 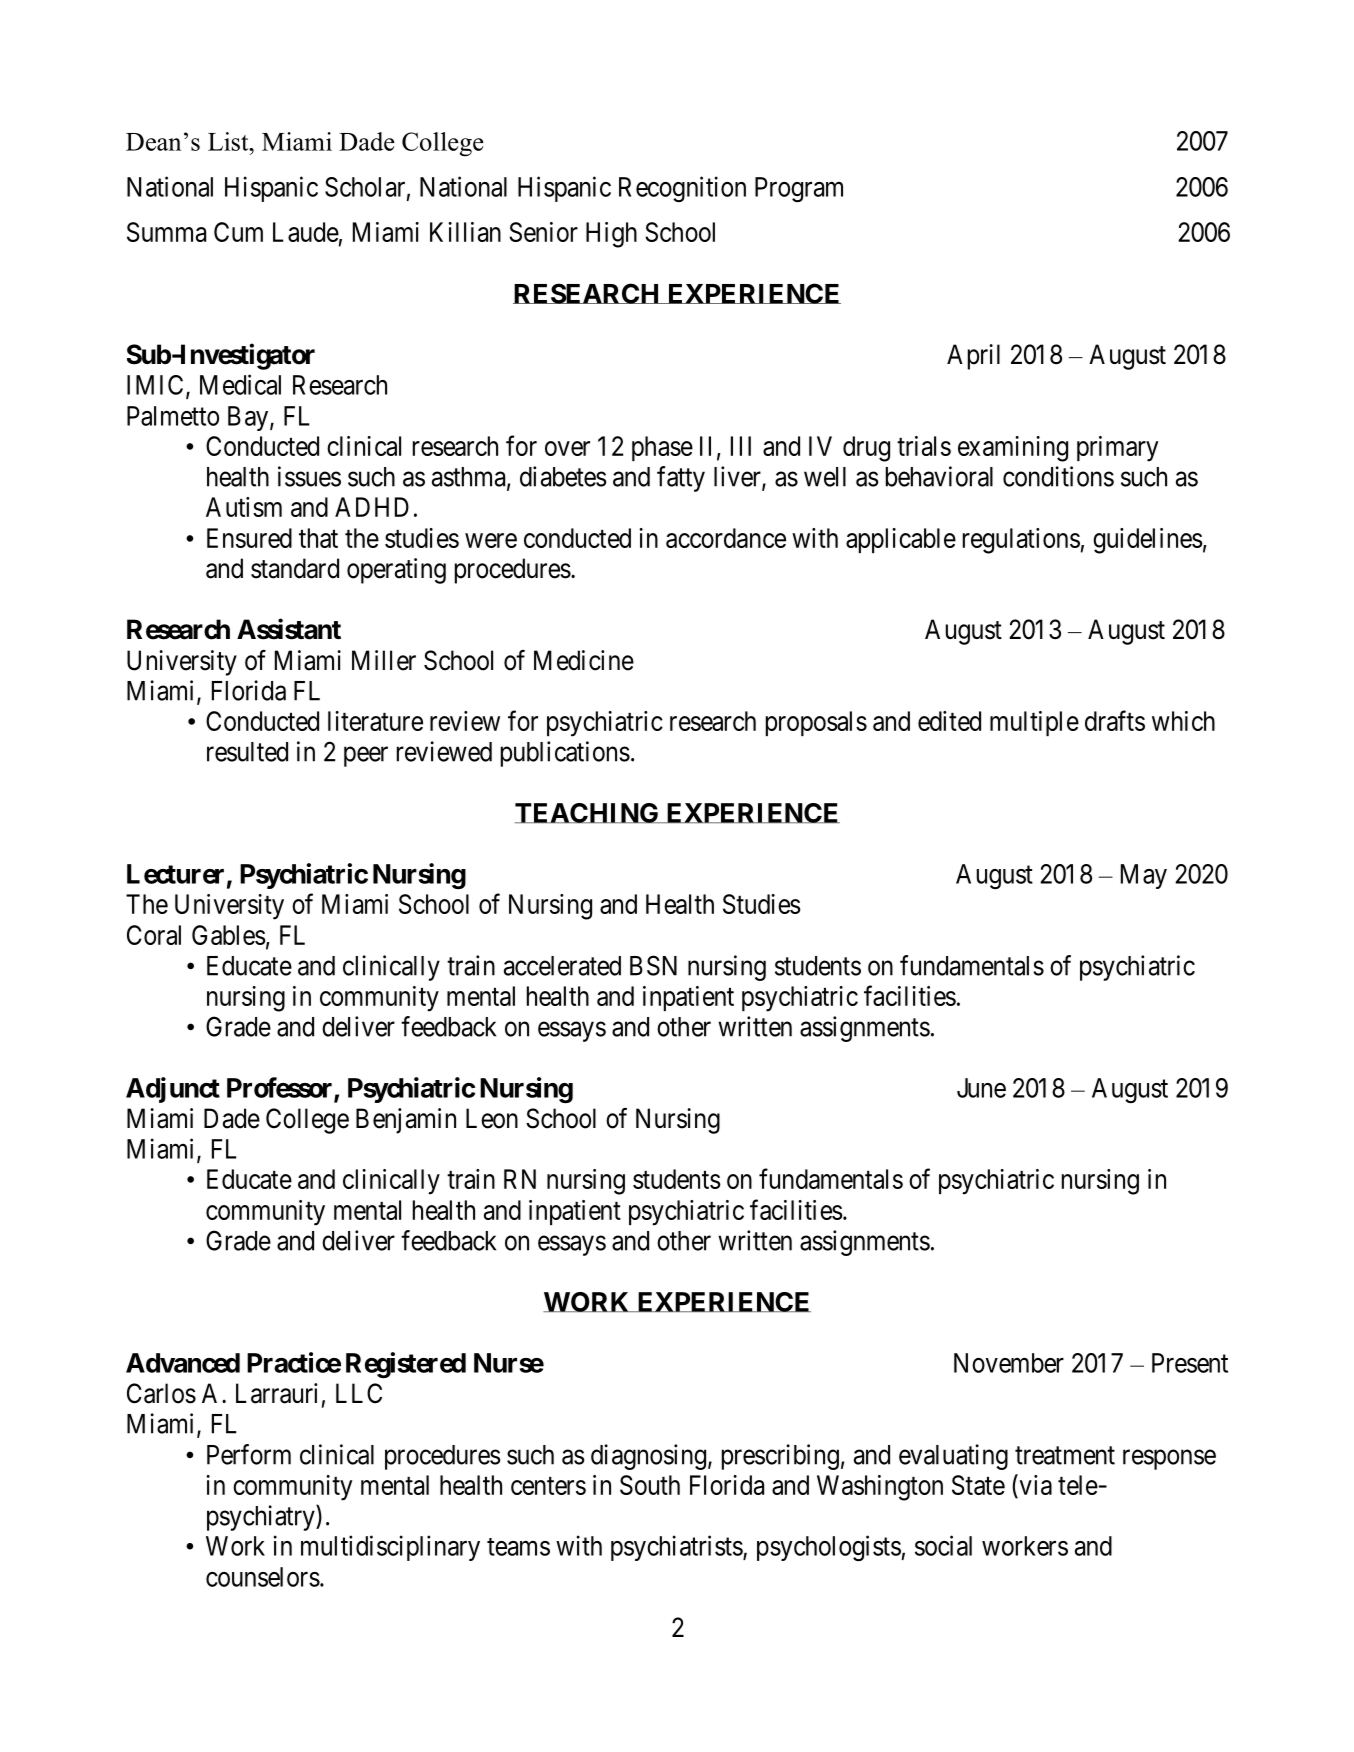 What do you see at coordinates (682, 189) in the page?
I see `Recognition` at bounding box center [682, 189].
